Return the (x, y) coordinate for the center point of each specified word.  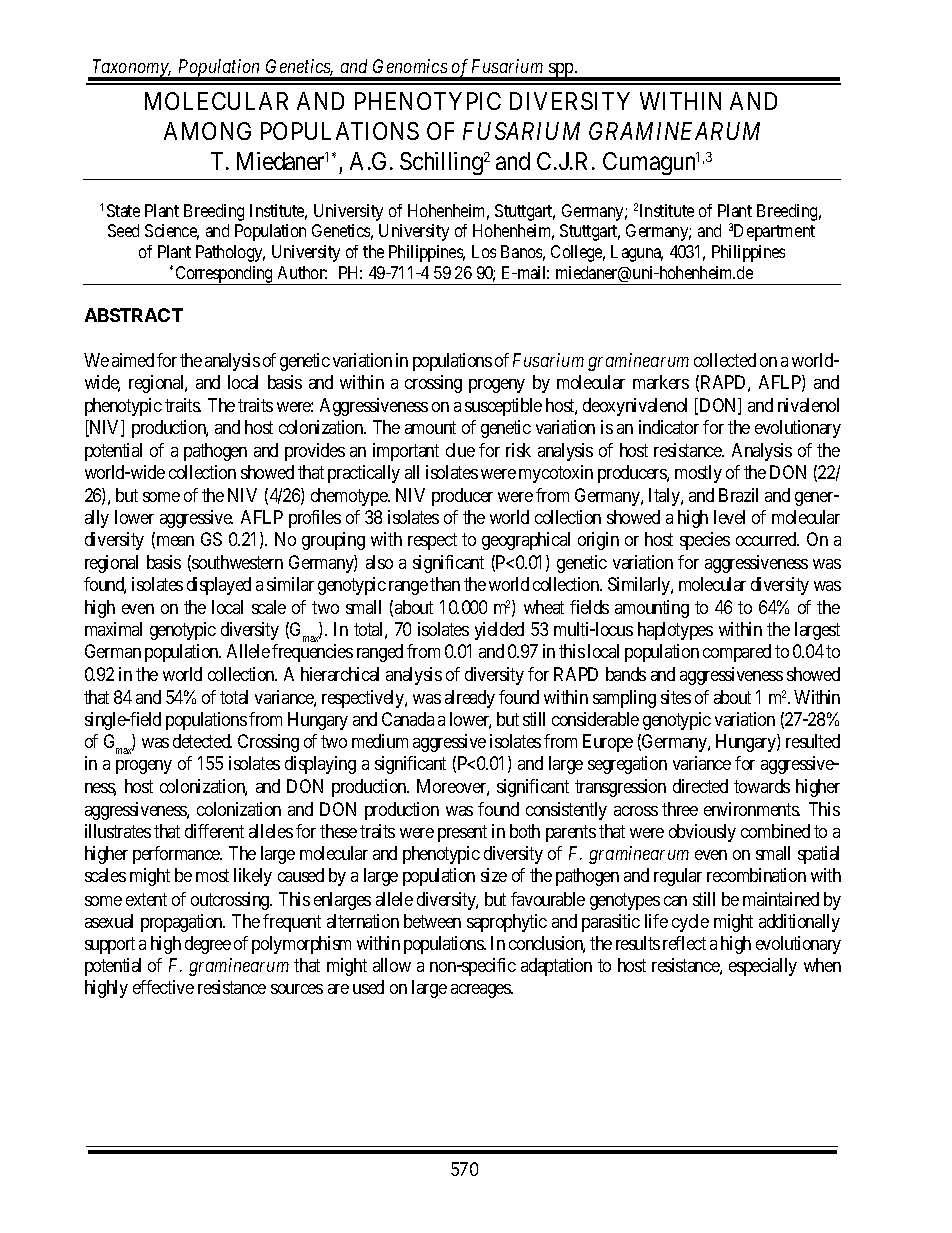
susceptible (503, 407)
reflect (684, 943)
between (432, 921)
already (470, 699)
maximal (113, 629)
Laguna (637, 253)
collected (725, 360)
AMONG (207, 131)
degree (208, 945)
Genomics (410, 66)
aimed (133, 360)
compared (737, 653)
